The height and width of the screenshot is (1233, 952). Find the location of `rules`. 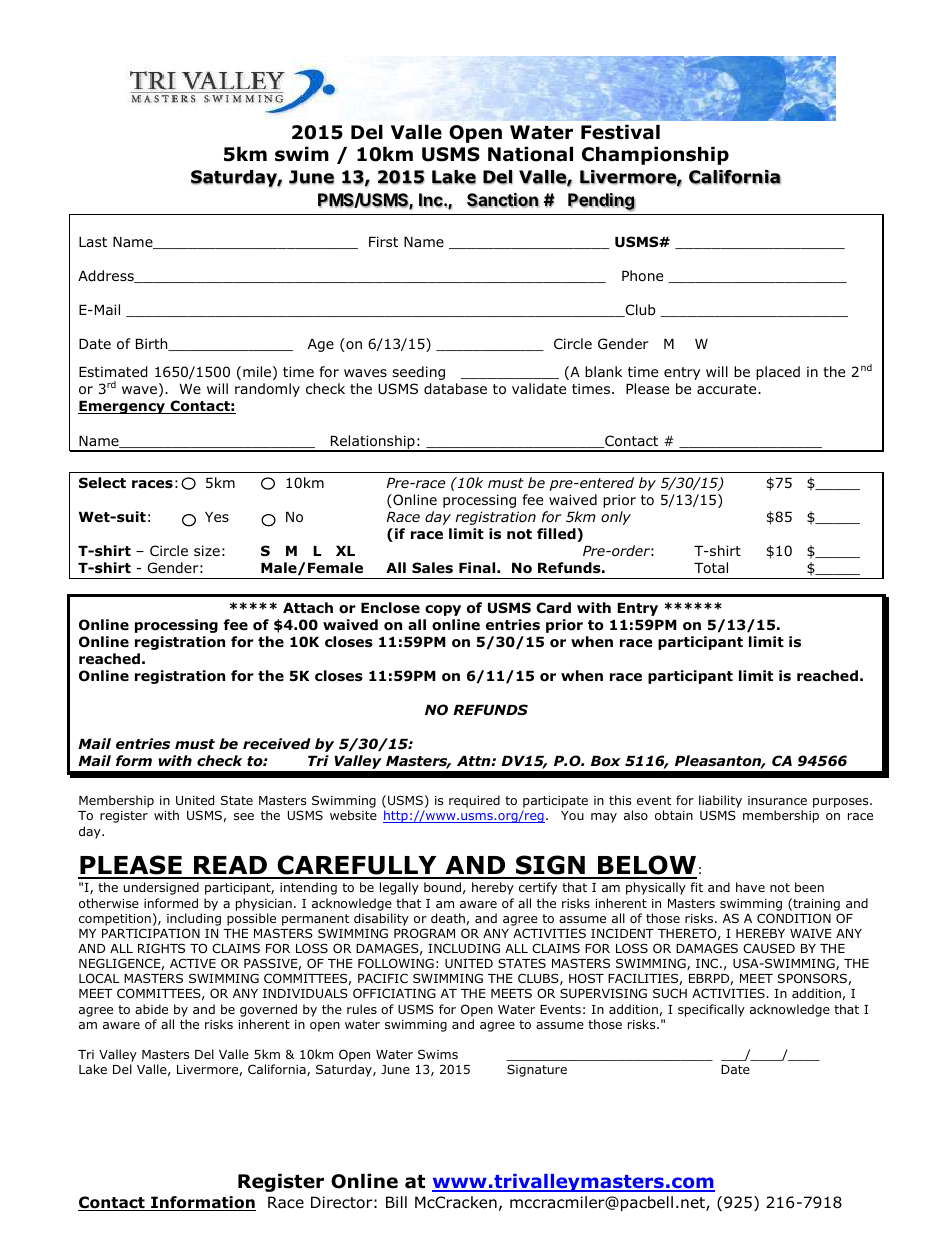

rules is located at coordinates (362, 1009).
